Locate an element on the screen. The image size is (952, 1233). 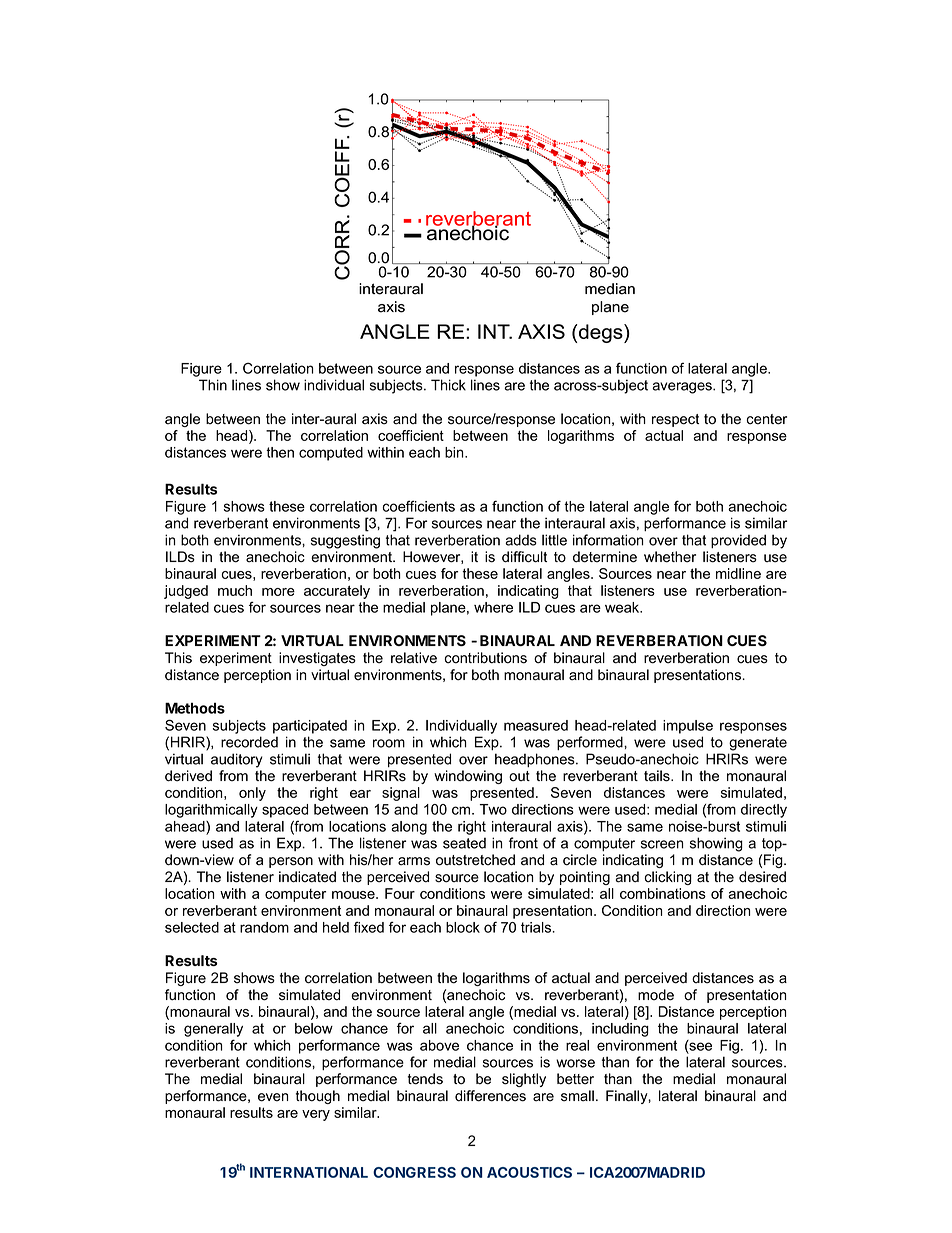
person is located at coordinates (291, 862).
